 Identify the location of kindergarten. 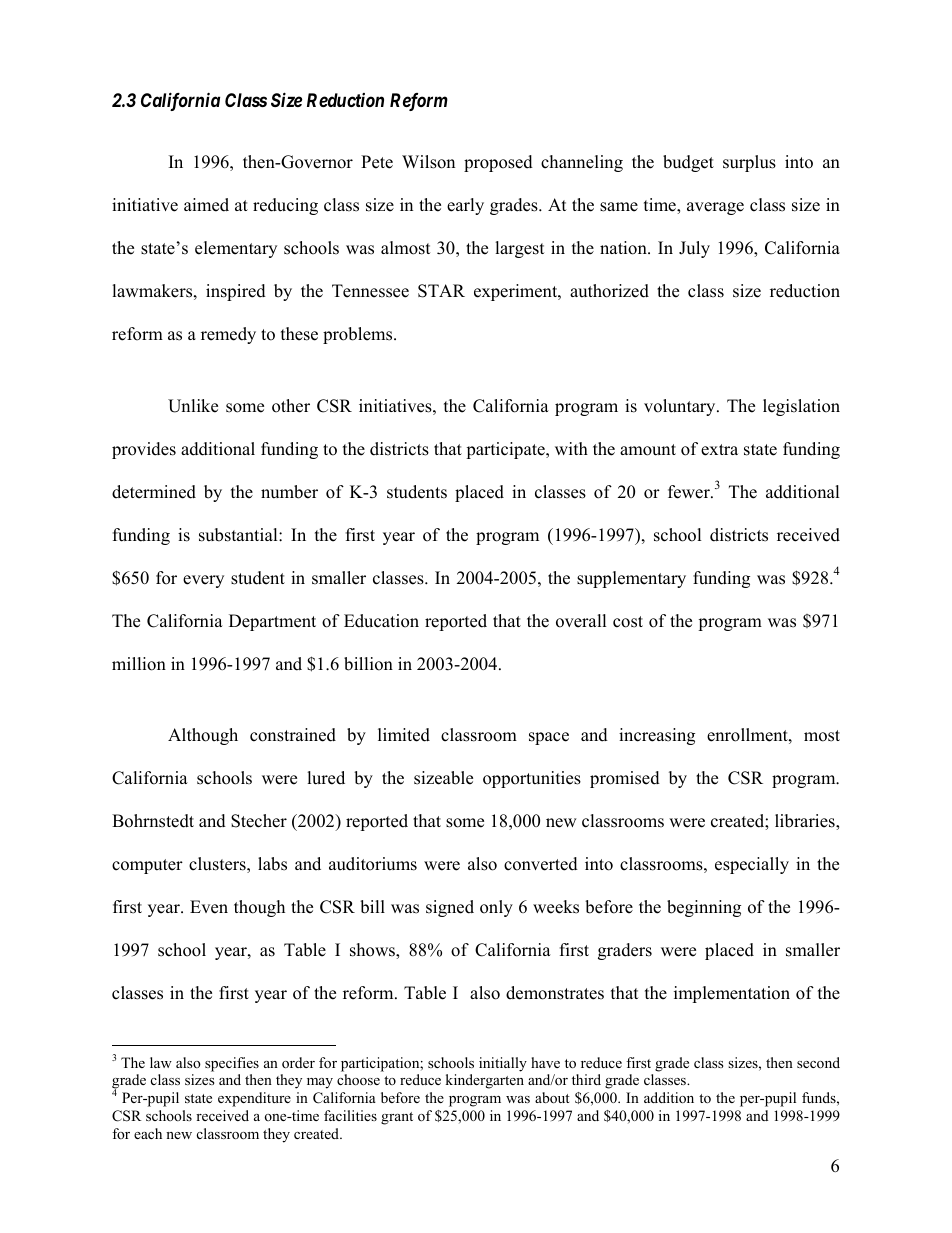
(485, 1081).
